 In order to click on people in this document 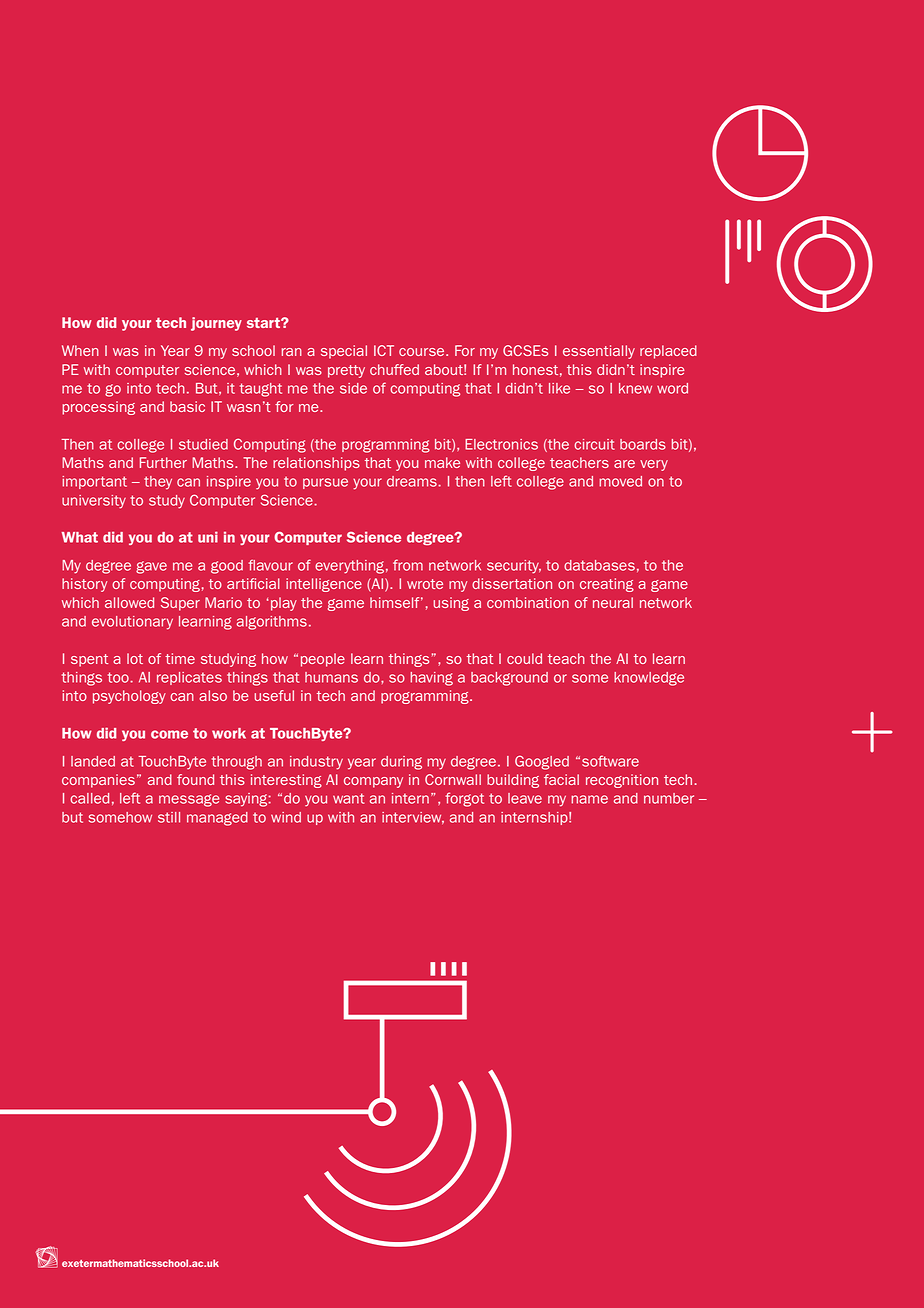, I will do `click(323, 660)`.
